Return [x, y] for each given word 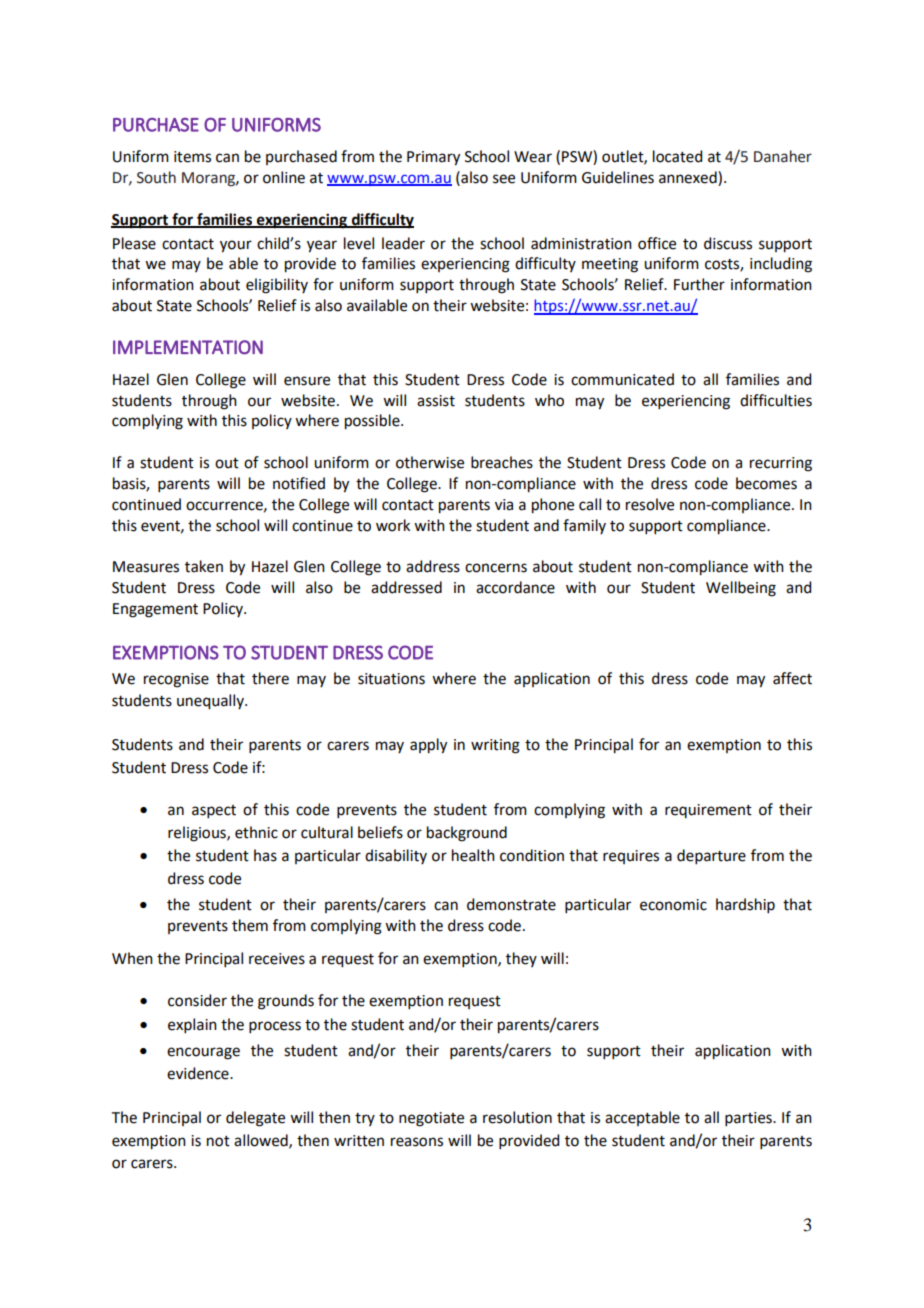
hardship [745, 905]
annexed [689, 178]
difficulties [776, 400]
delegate [255, 1119]
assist [436, 401]
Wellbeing [741, 589]
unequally [211, 702]
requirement [708, 811]
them [250, 925]
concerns [496, 568]
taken [204, 566]
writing [495, 746]
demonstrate [511, 904]
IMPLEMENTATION [188, 347]
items [192, 157]
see [504, 179]
